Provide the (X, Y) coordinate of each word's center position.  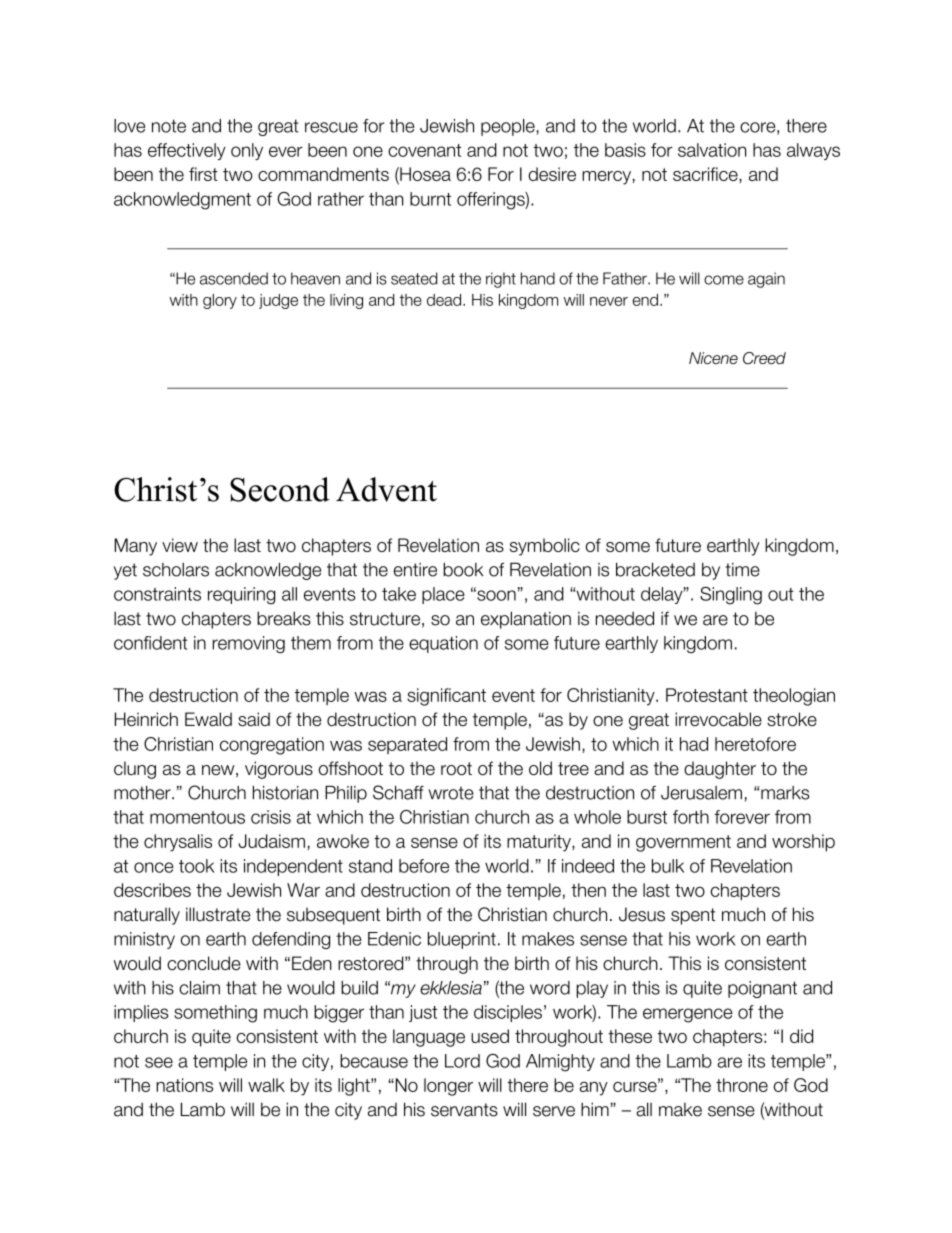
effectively (187, 151)
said (254, 719)
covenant (424, 150)
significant (446, 697)
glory (220, 301)
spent (693, 916)
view (180, 545)
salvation (712, 150)
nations (184, 1085)
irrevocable (718, 719)
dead (445, 300)
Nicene (713, 358)
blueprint (462, 940)
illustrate (218, 914)
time (742, 570)
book (463, 569)
